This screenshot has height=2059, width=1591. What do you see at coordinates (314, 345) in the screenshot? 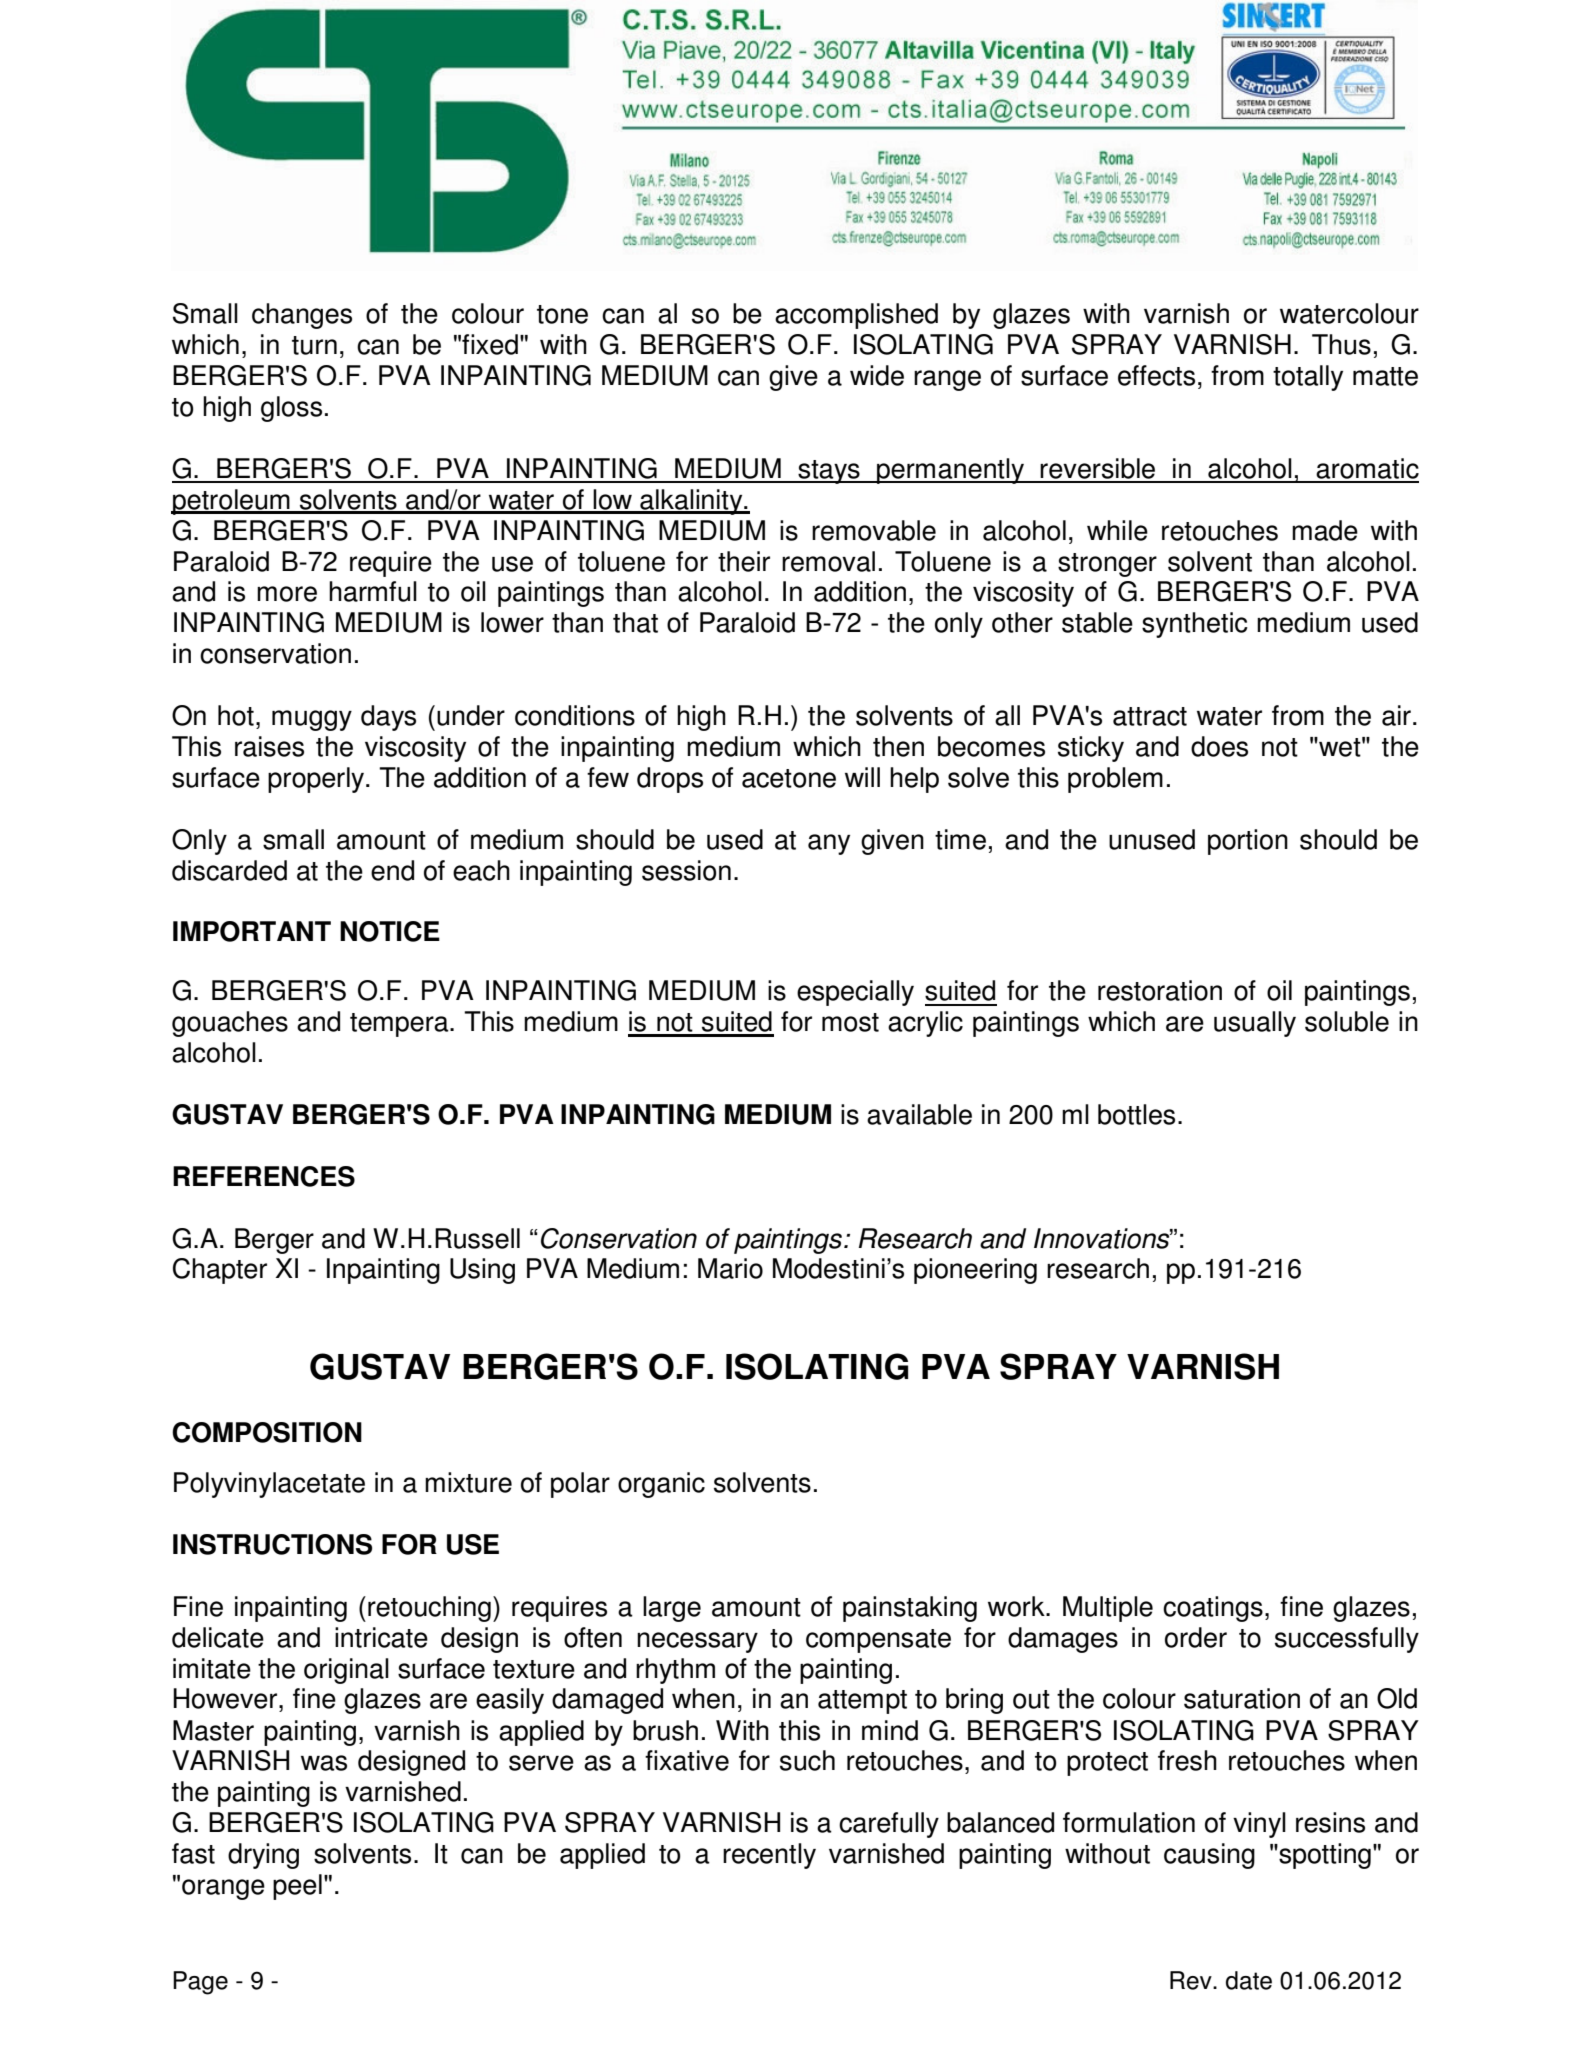
I see `turn` at bounding box center [314, 345].
